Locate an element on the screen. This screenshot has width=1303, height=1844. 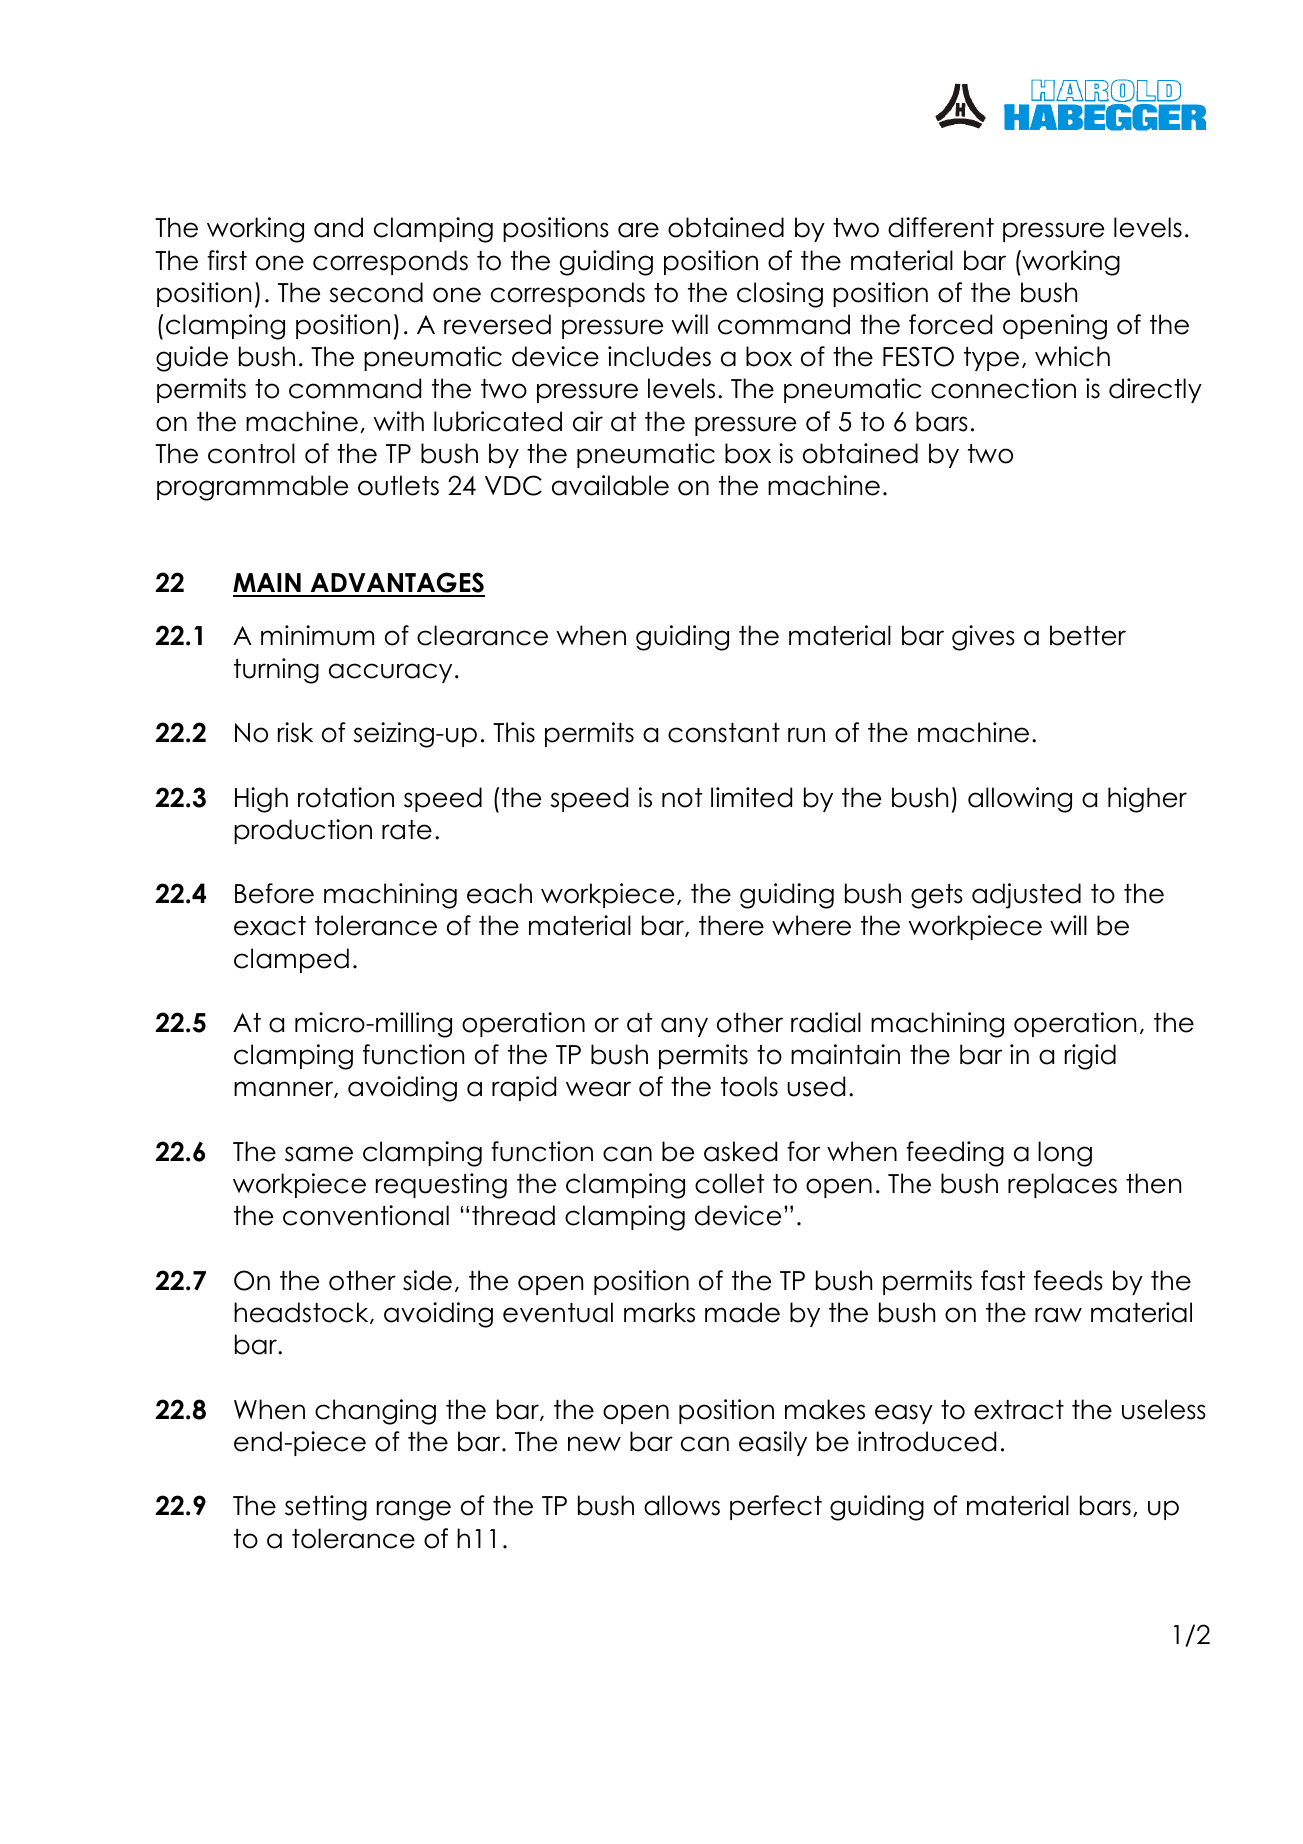
there is located at coordinates (731, 925).
